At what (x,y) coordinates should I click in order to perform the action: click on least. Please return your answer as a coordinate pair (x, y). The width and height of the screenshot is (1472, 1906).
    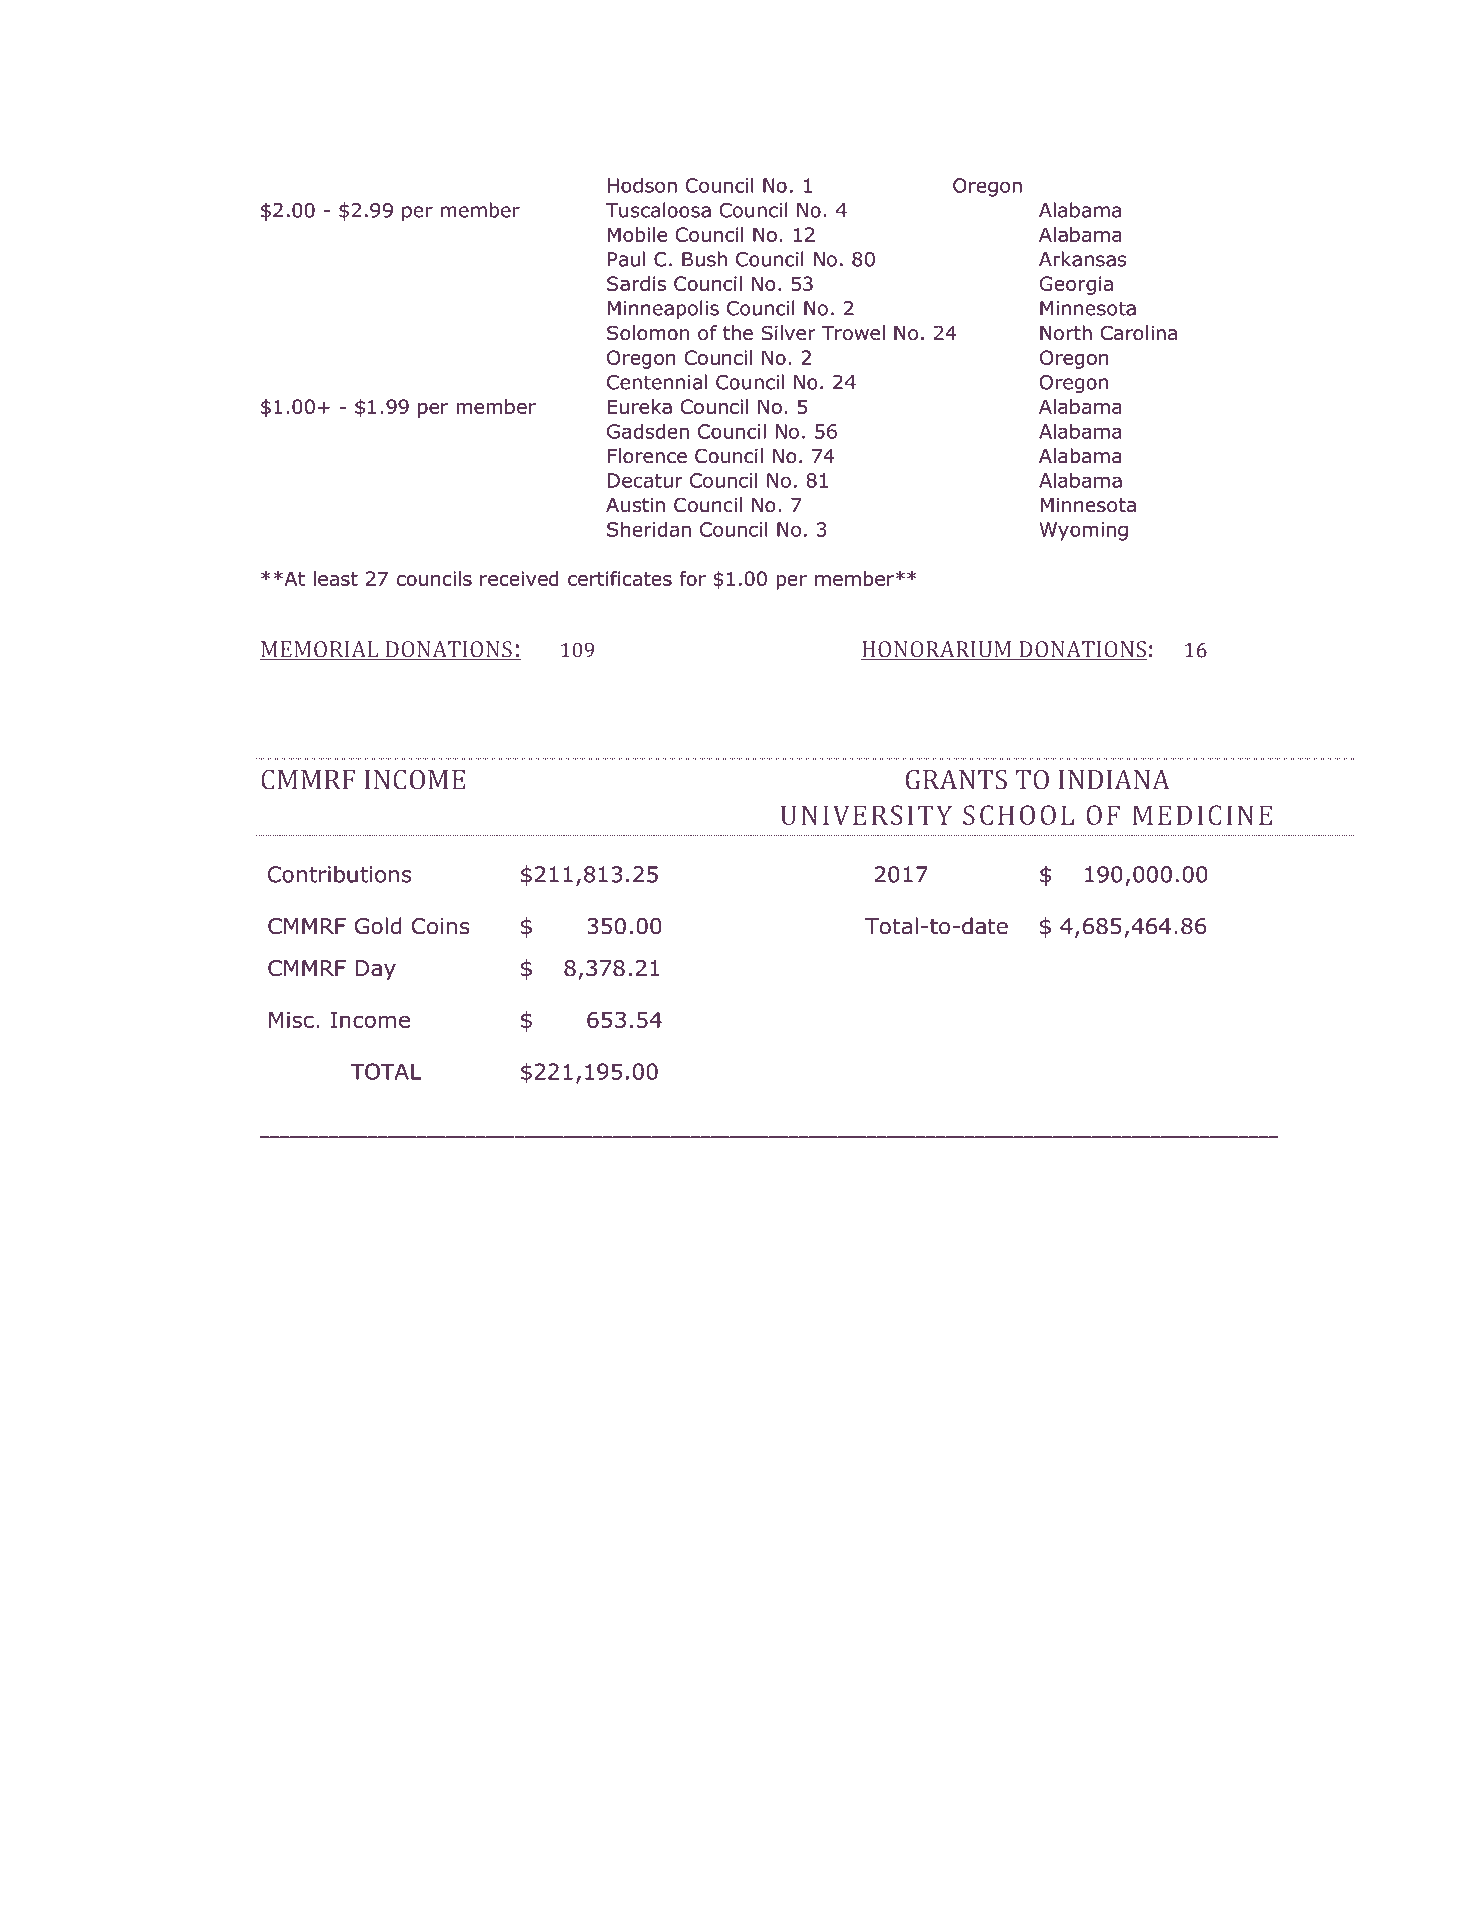
    Looking at the image, I should click on (335, 578).
